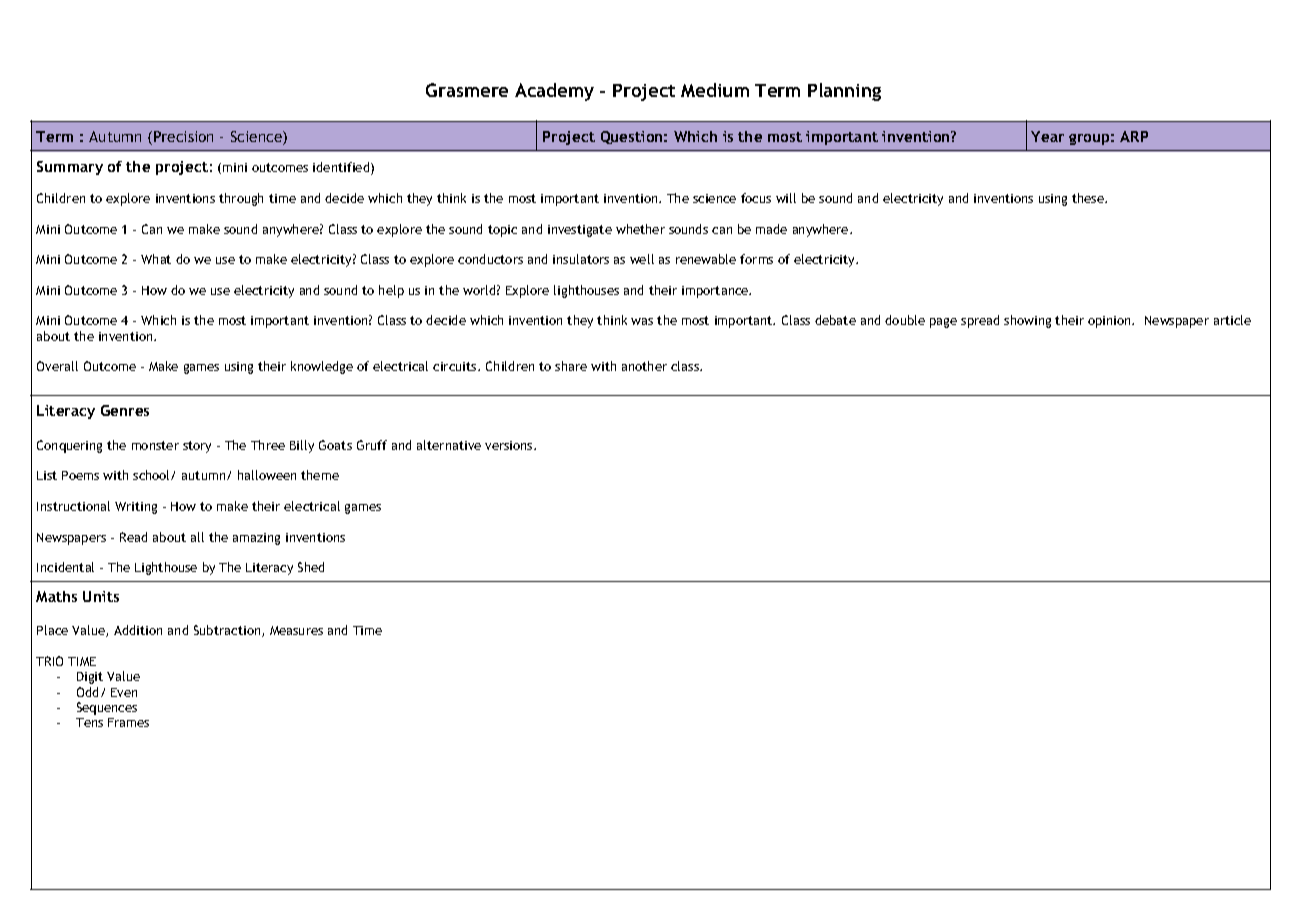 The image size is (1307, 924). I want to click on another, so click(644, 366).
